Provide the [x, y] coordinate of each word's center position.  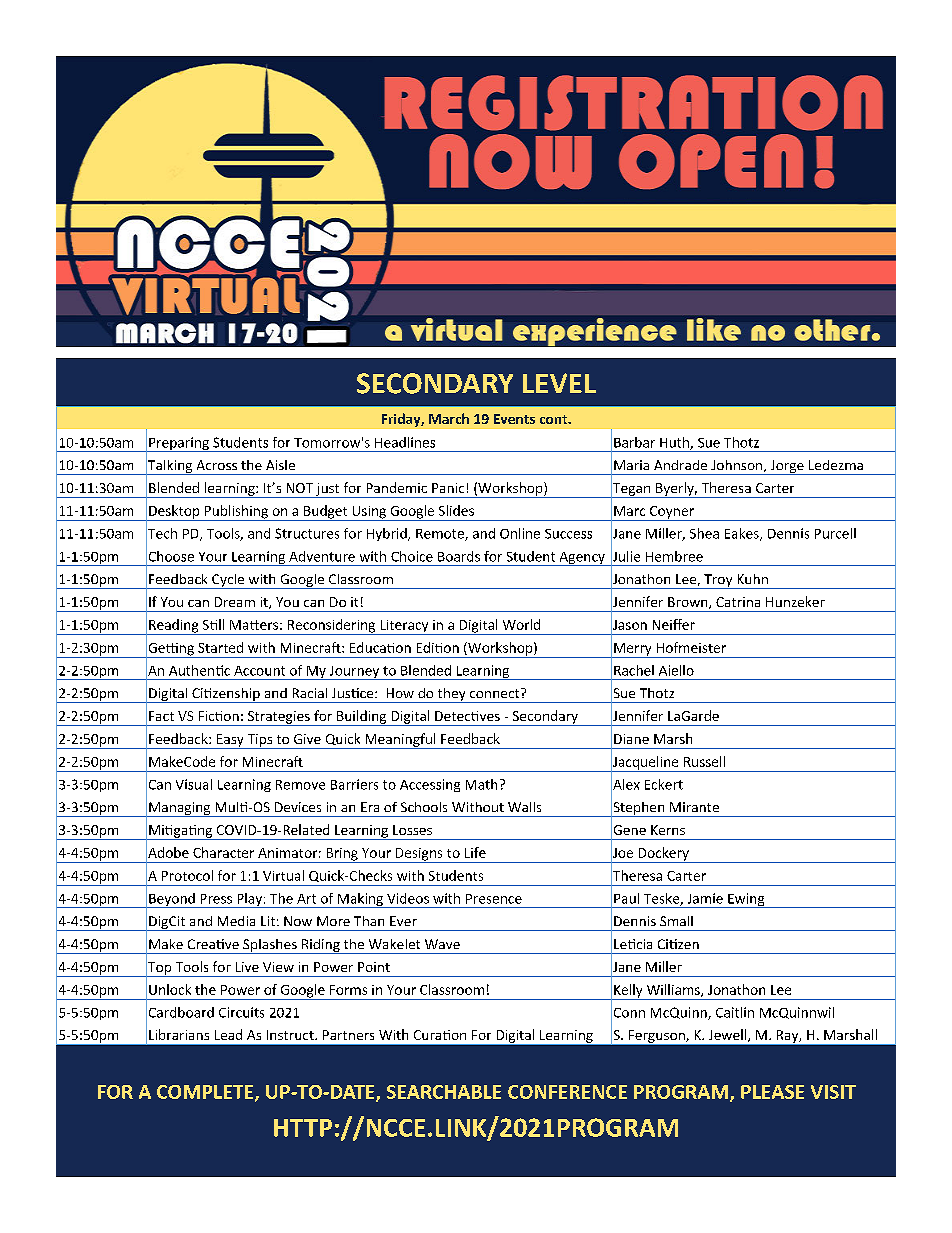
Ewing [746, 900]
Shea [704, 533]
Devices [298, 807]
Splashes [270, 946]
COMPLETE [206, 1093]
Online [520, 533]
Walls [524, 807]
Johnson [738, 466]
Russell [704, 761]
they [451, 695]
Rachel [634, 670]
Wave [442, 944]
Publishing [236, 513]
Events [514, 419]
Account [259, 671]
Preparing [179, 444]
